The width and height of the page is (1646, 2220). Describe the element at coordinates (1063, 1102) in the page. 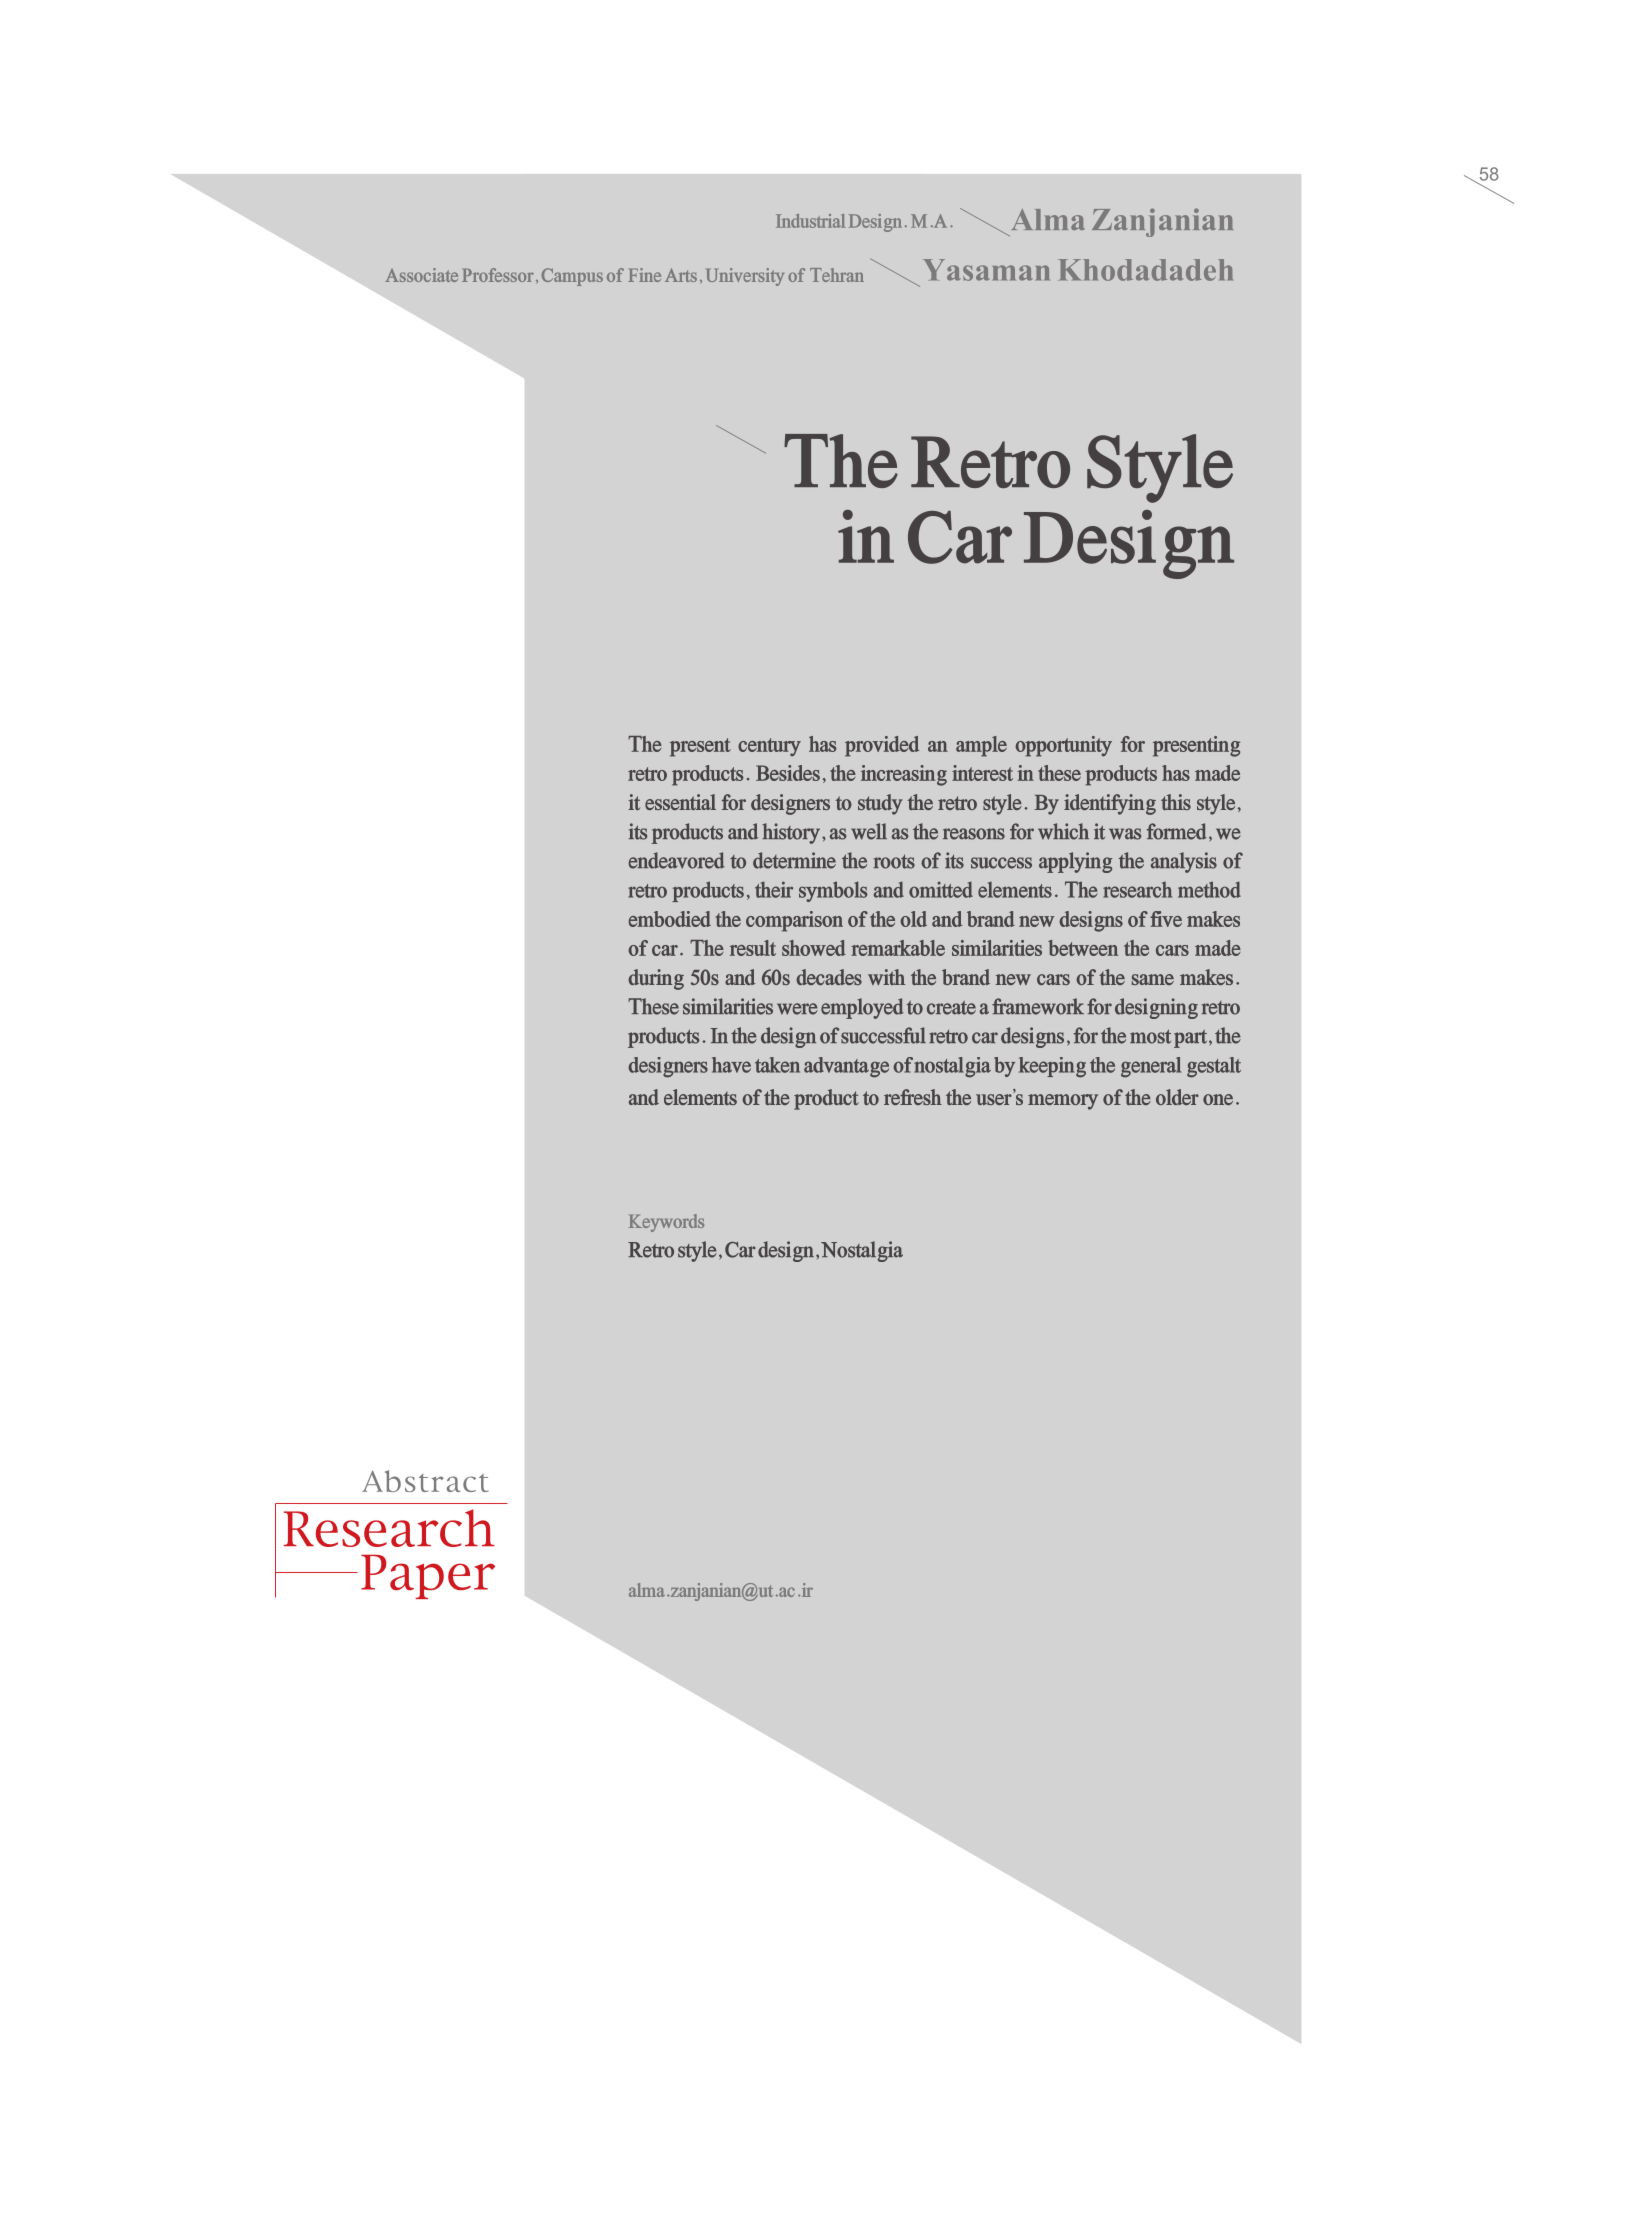

I see `memory` at that location.
